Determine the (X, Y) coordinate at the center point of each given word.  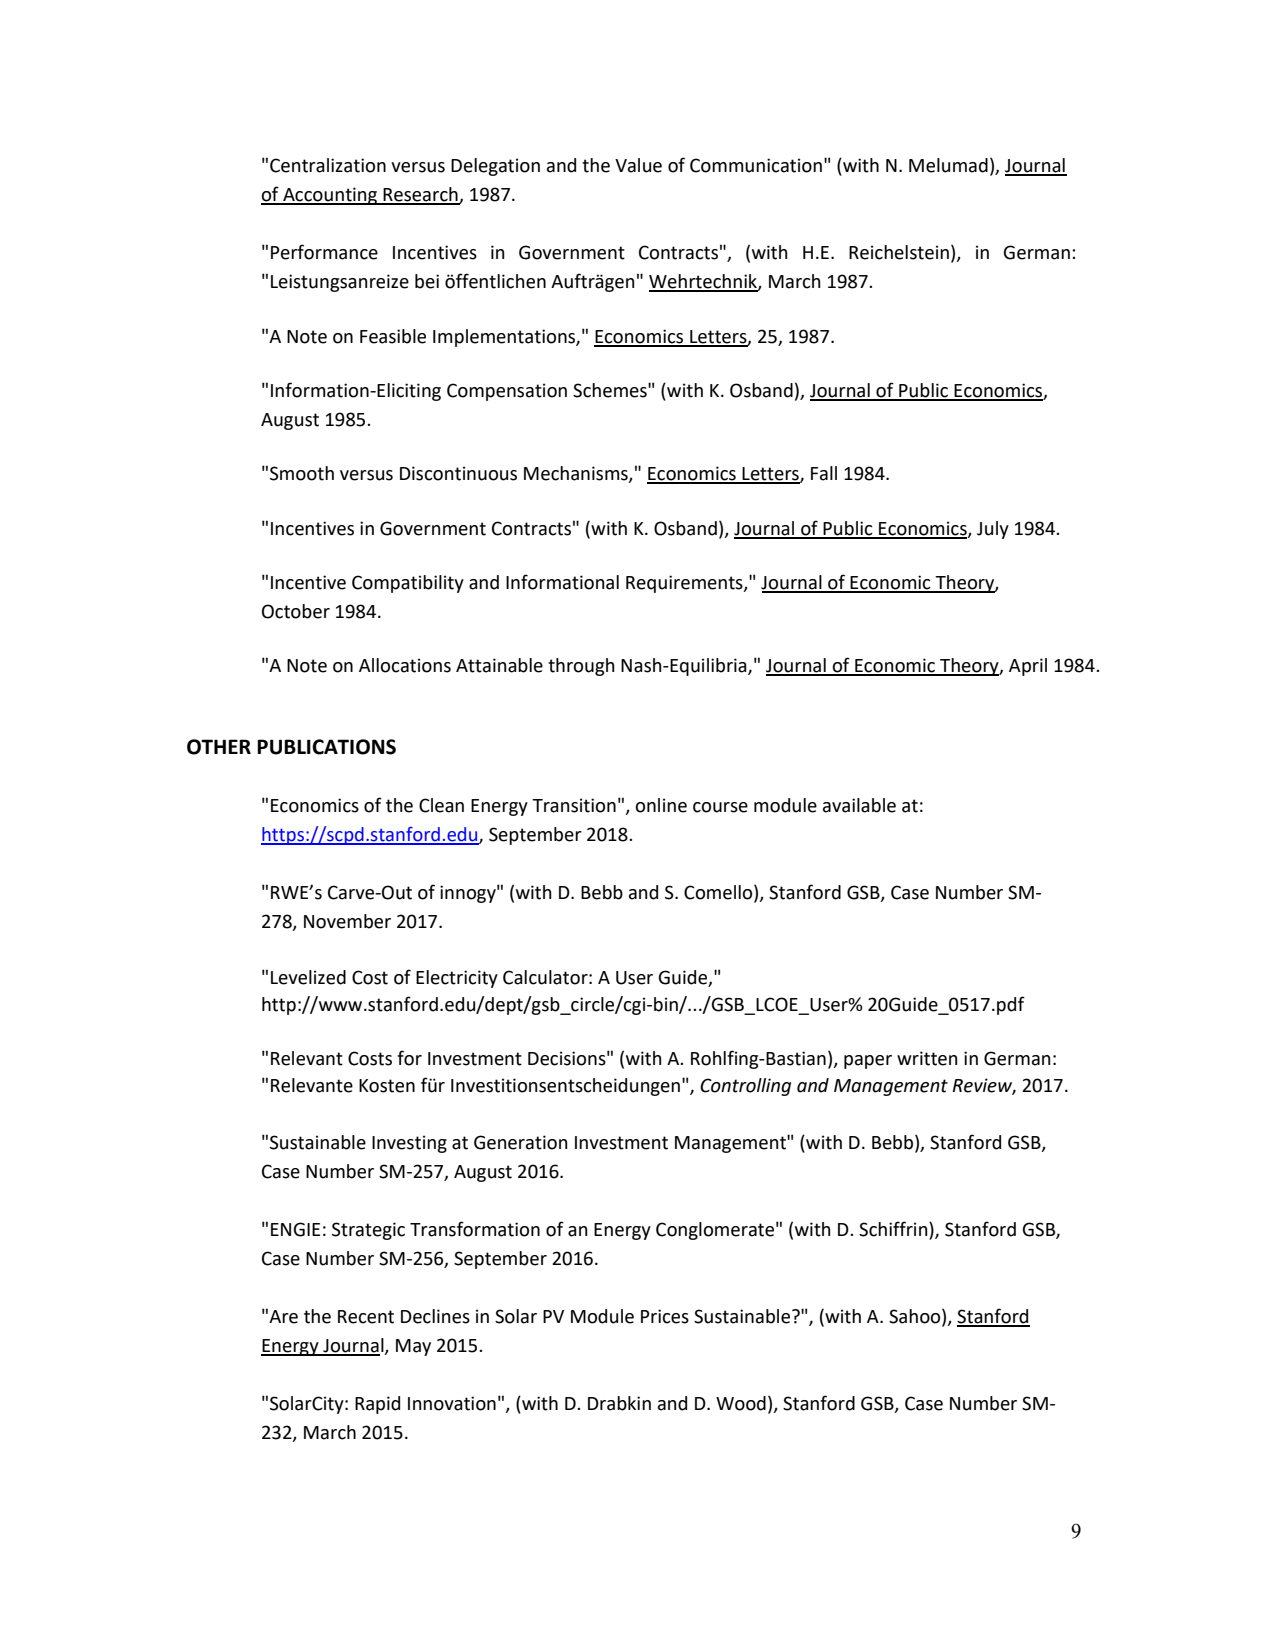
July (993, 530)
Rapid (377, 1405)
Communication (756, 165)
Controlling (745, 1087)
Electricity (457, 979)
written (927, 1058)
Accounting (330, 196)
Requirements (685, 584)
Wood (741, 1403)
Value (638, 165)
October (296, 611)
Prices (665, 1316)
